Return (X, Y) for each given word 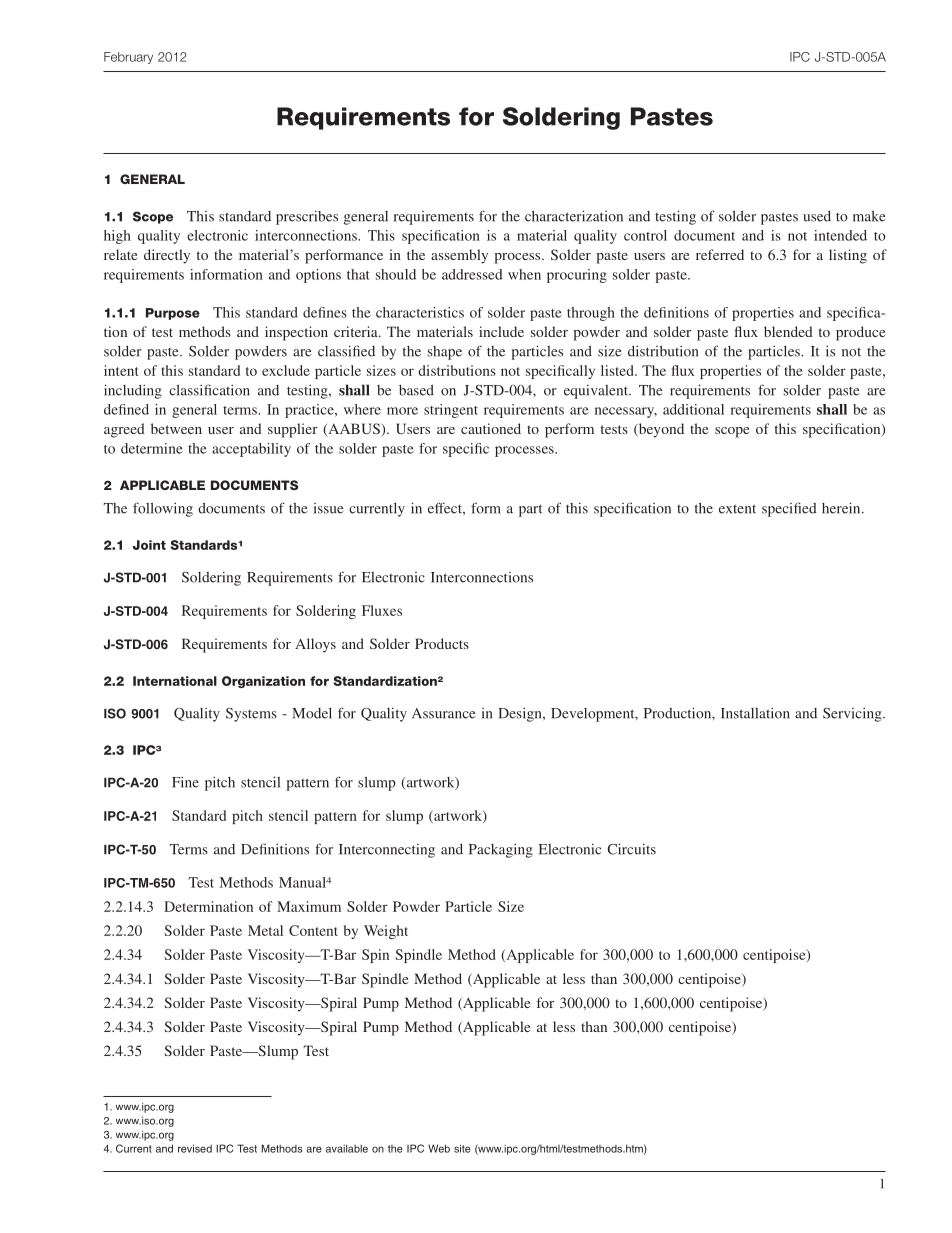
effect (446, 508)
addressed (472, 274)
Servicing (853, 715)
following (163, 509)
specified (789, 509)
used (817, 216)
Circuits (631, 849)
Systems (251, 715)
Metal (265, 930)
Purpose (173, 314)
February (128, 58)
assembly (459, 256)
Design (521, 715)
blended (788, 331)
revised (195, 1148)
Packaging (501, 851)
